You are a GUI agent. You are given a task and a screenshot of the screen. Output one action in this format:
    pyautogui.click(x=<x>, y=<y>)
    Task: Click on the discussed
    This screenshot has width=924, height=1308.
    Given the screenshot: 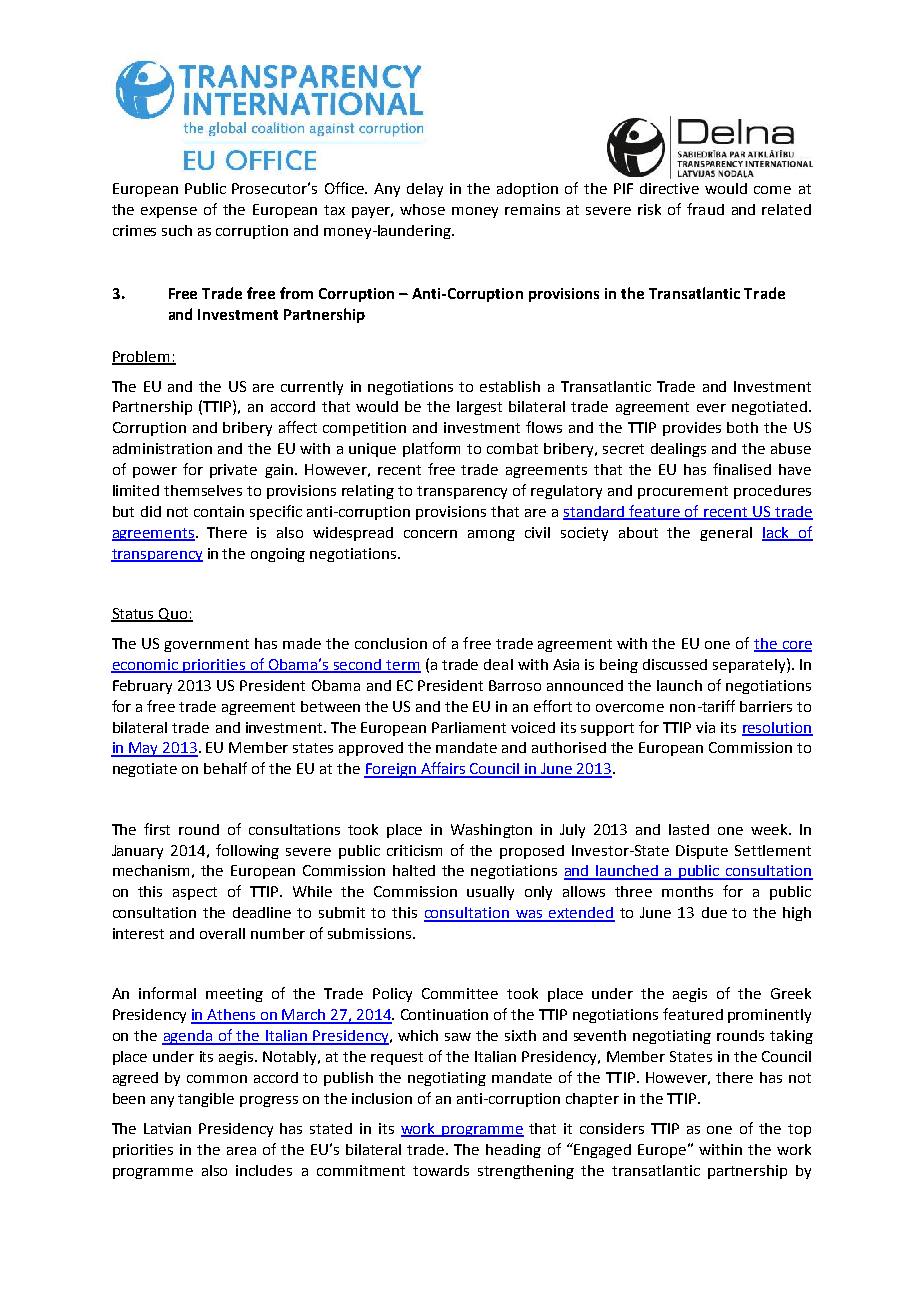 What is the action you would take?
    pyautogui.click(x=675, y=664)
